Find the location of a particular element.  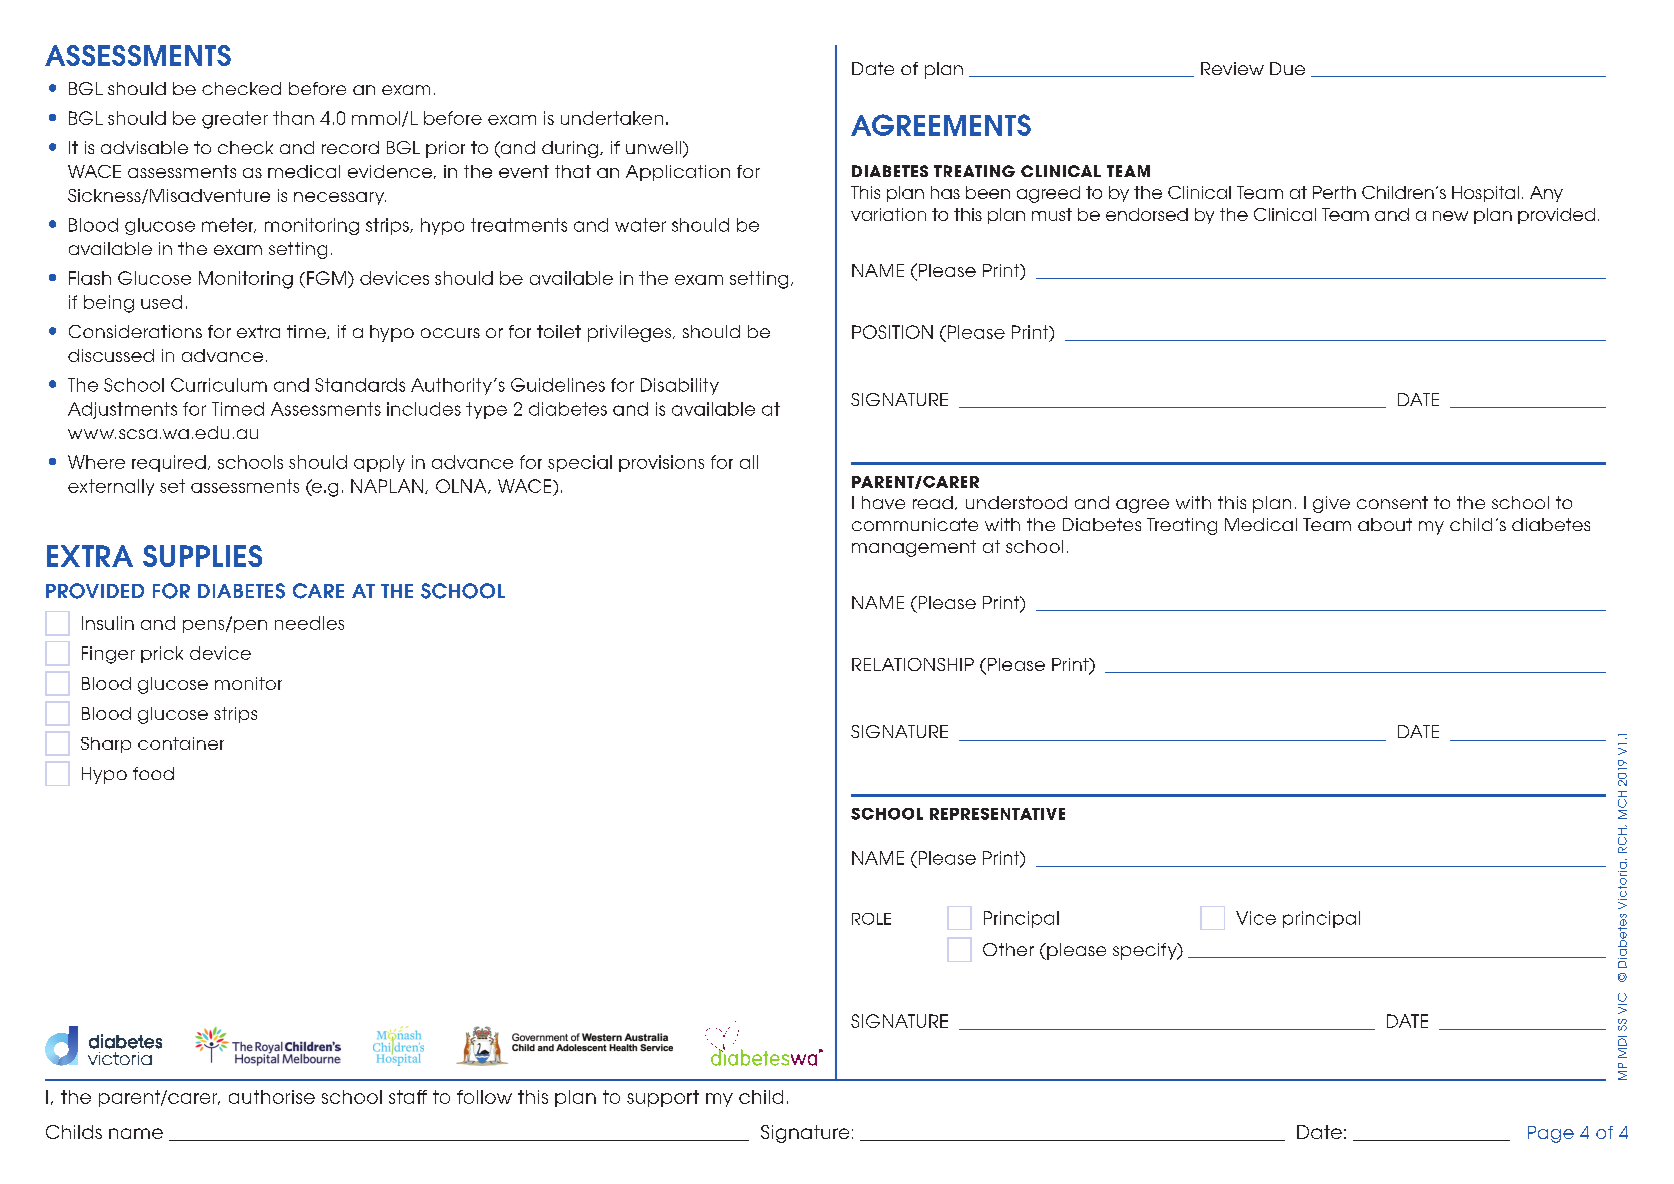

Curriculum is located at coordinates (219, 385).
